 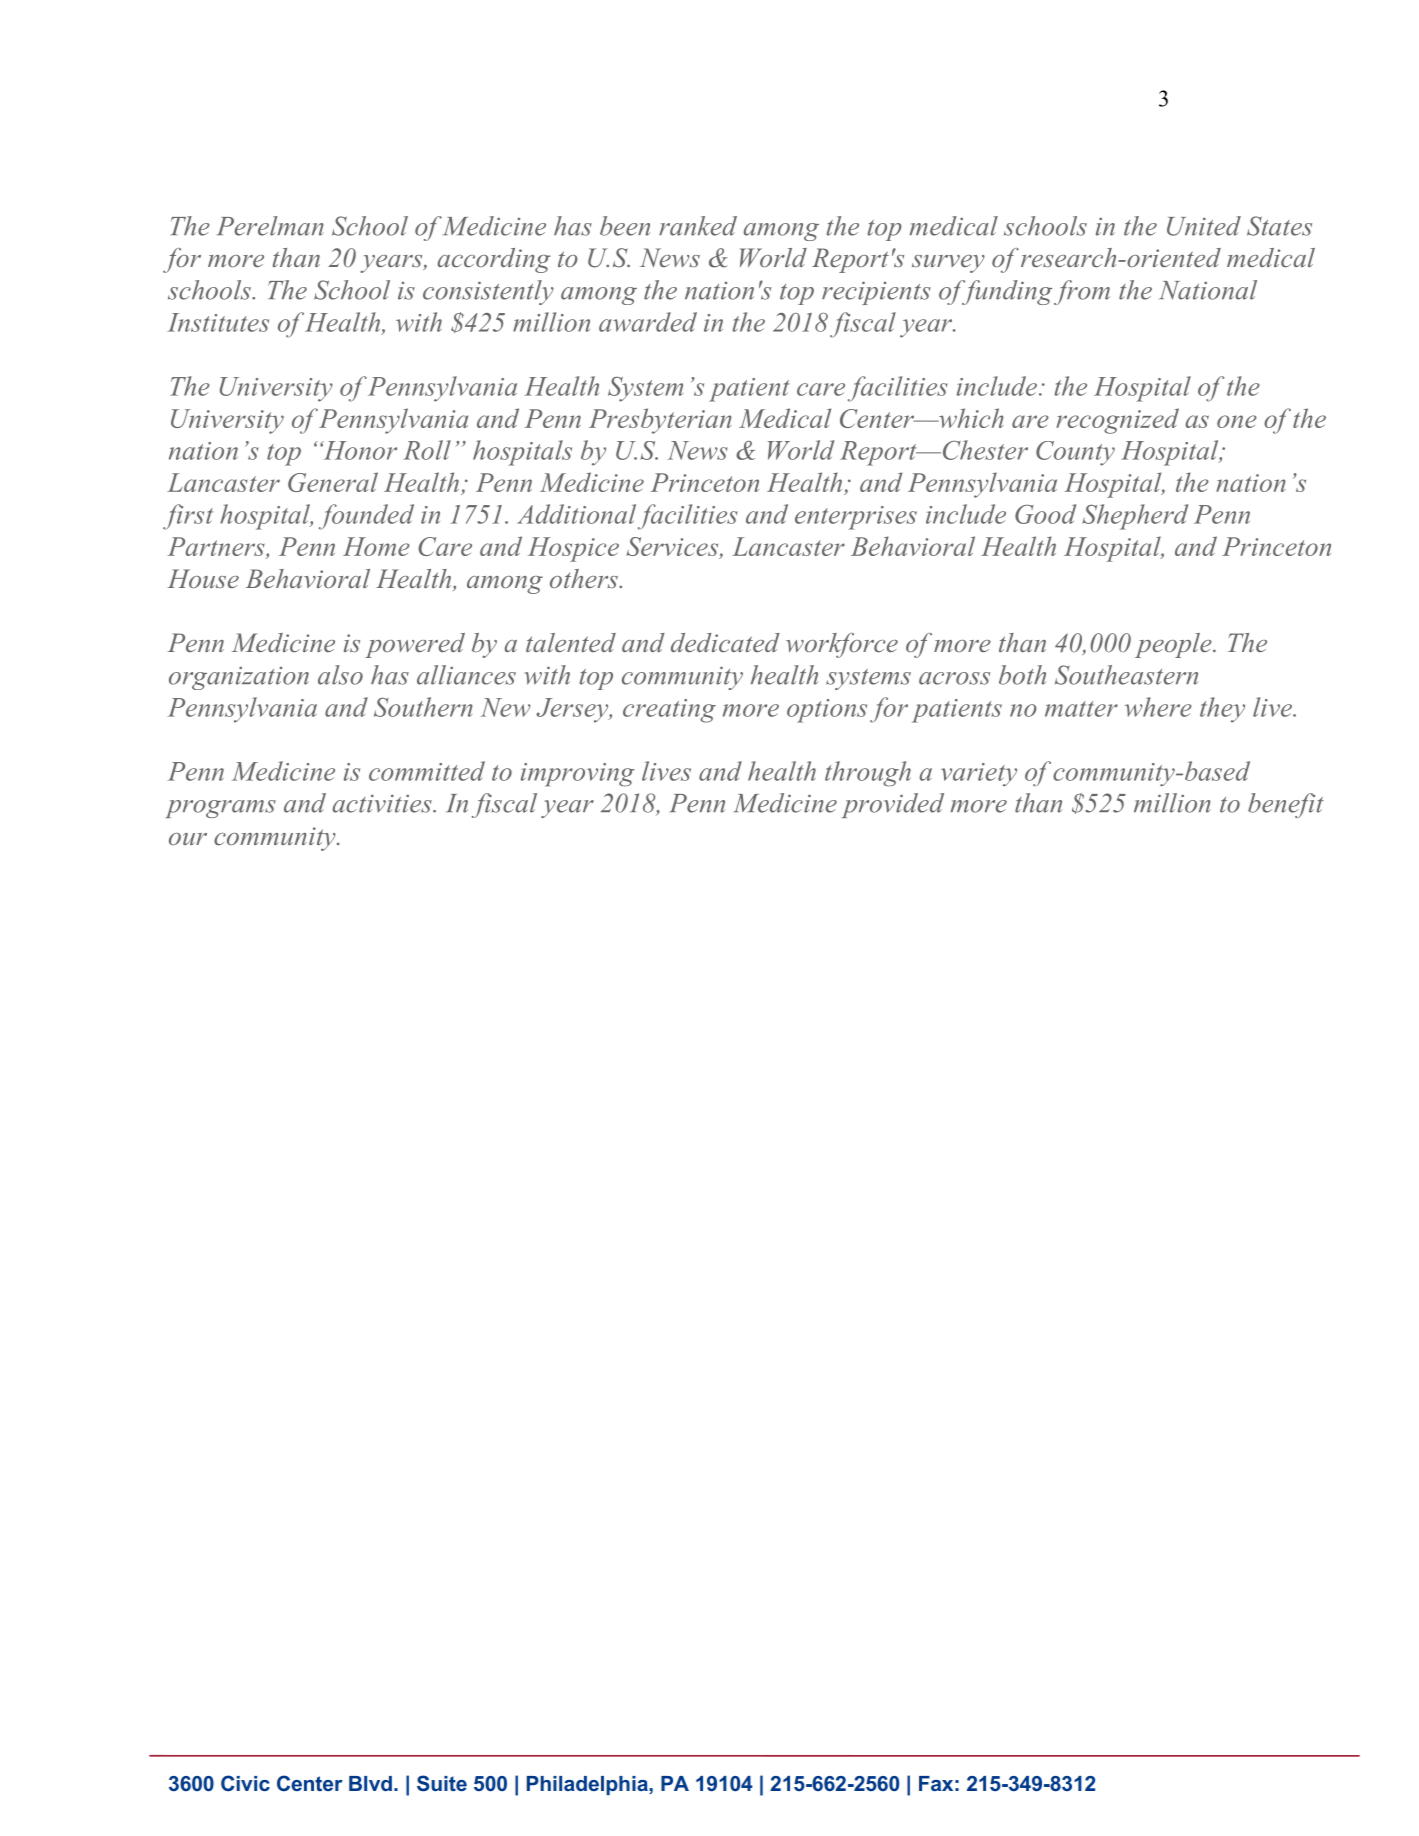 I want to click on Blvd, so click(x=370, y=1783).
